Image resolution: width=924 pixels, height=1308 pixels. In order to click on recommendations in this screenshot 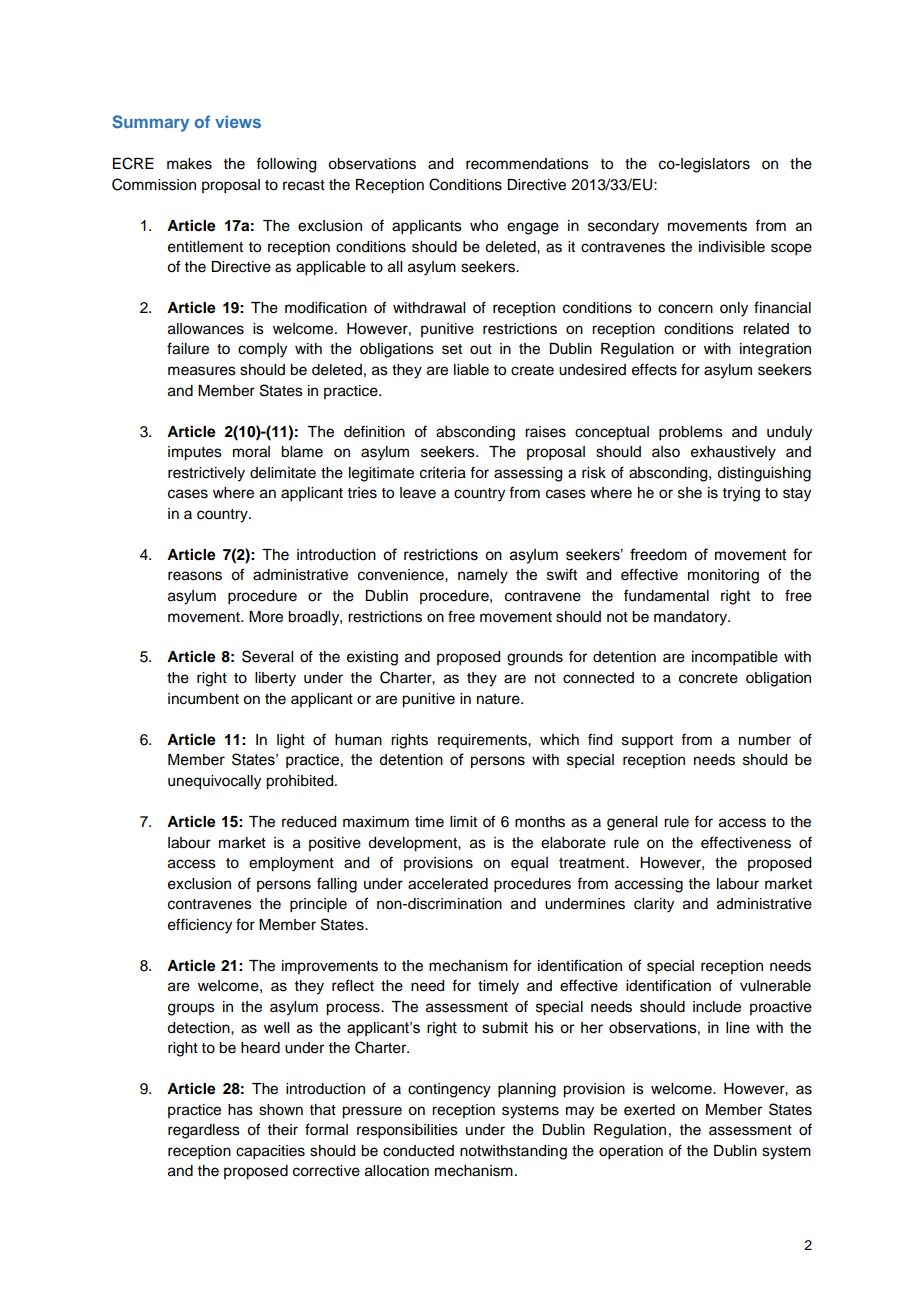, I will do `click(527, 164)`.
